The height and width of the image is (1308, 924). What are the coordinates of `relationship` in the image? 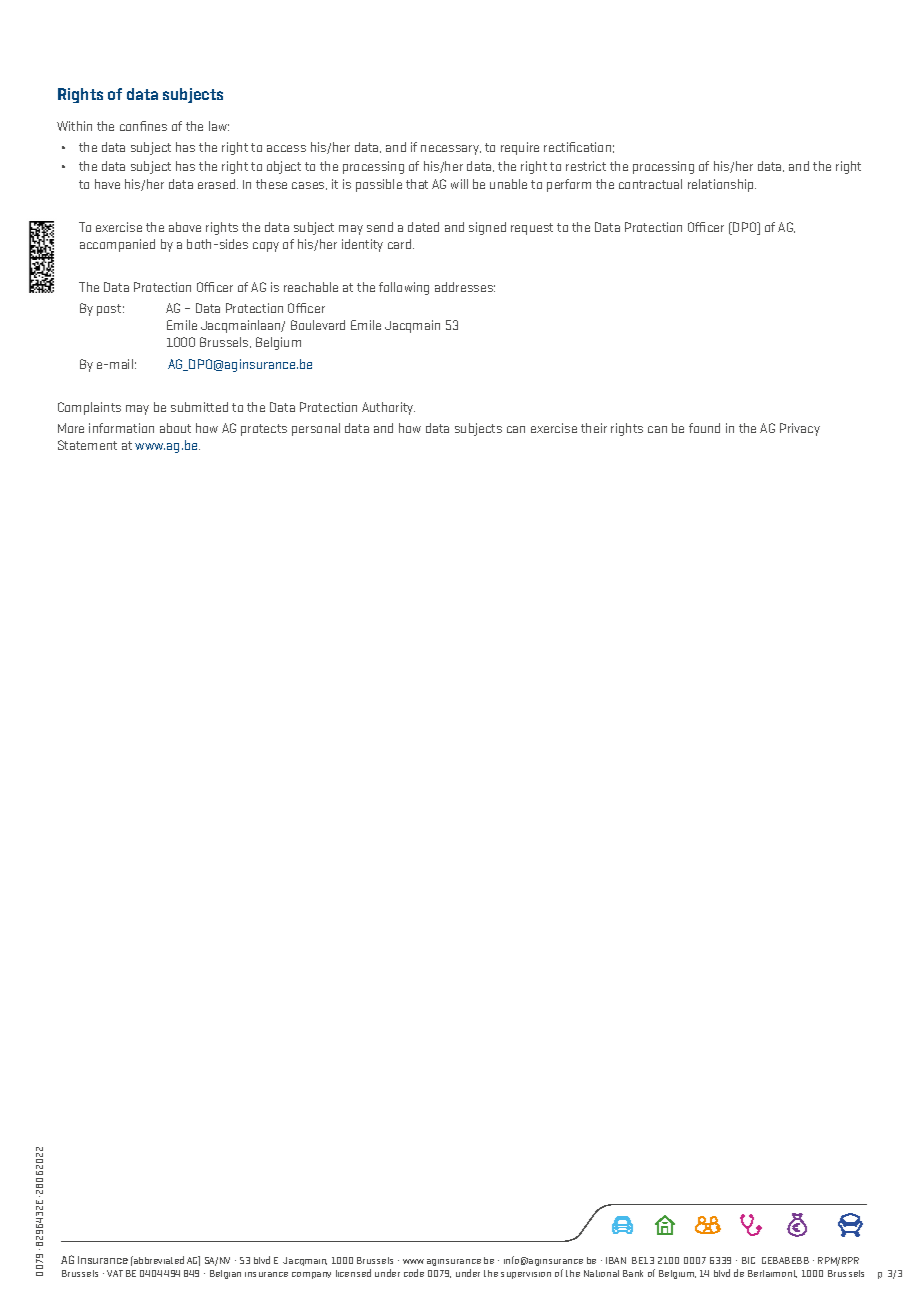 It's located at (722, 185).
